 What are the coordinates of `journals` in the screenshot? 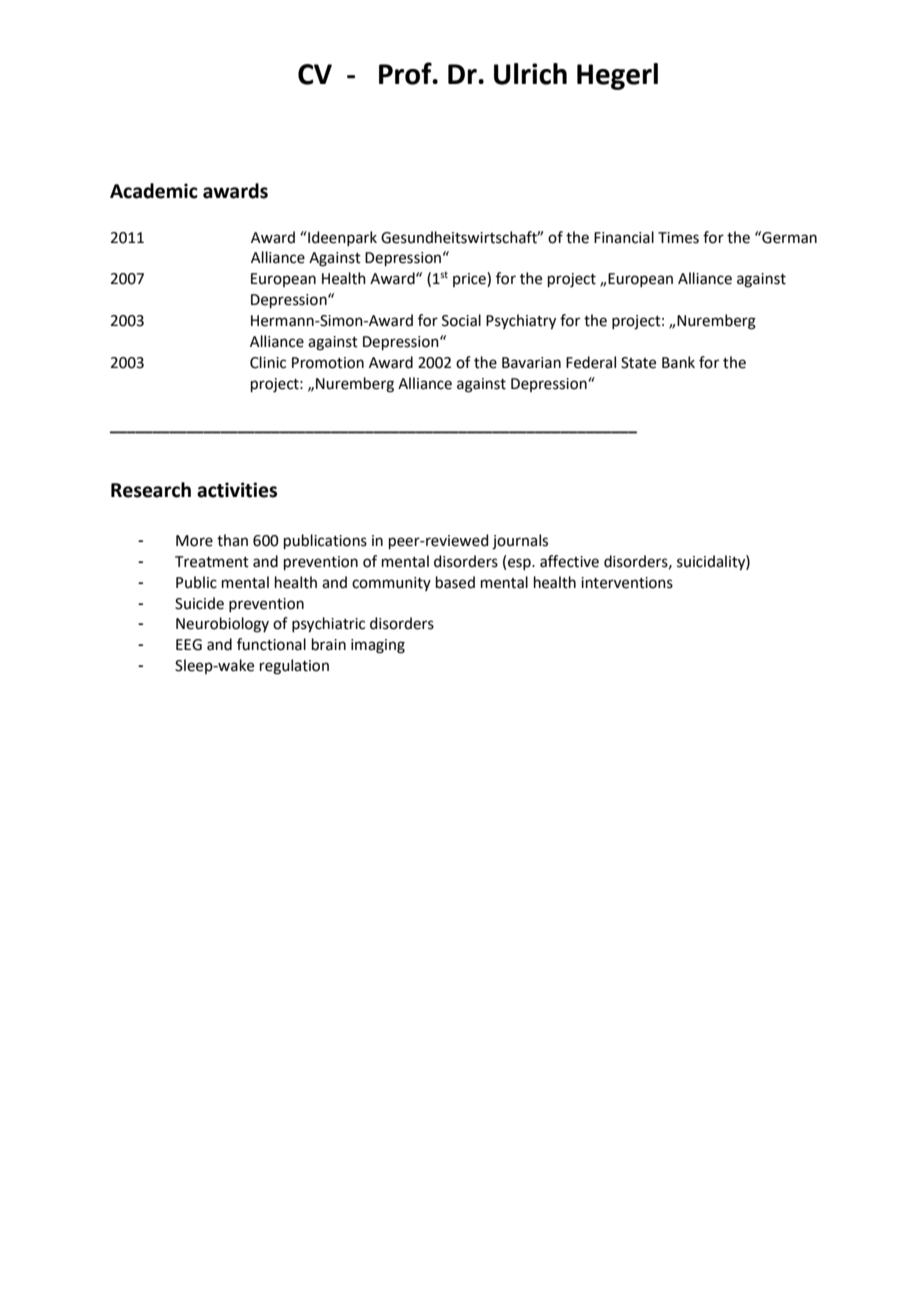 It's located at (520, 542).
